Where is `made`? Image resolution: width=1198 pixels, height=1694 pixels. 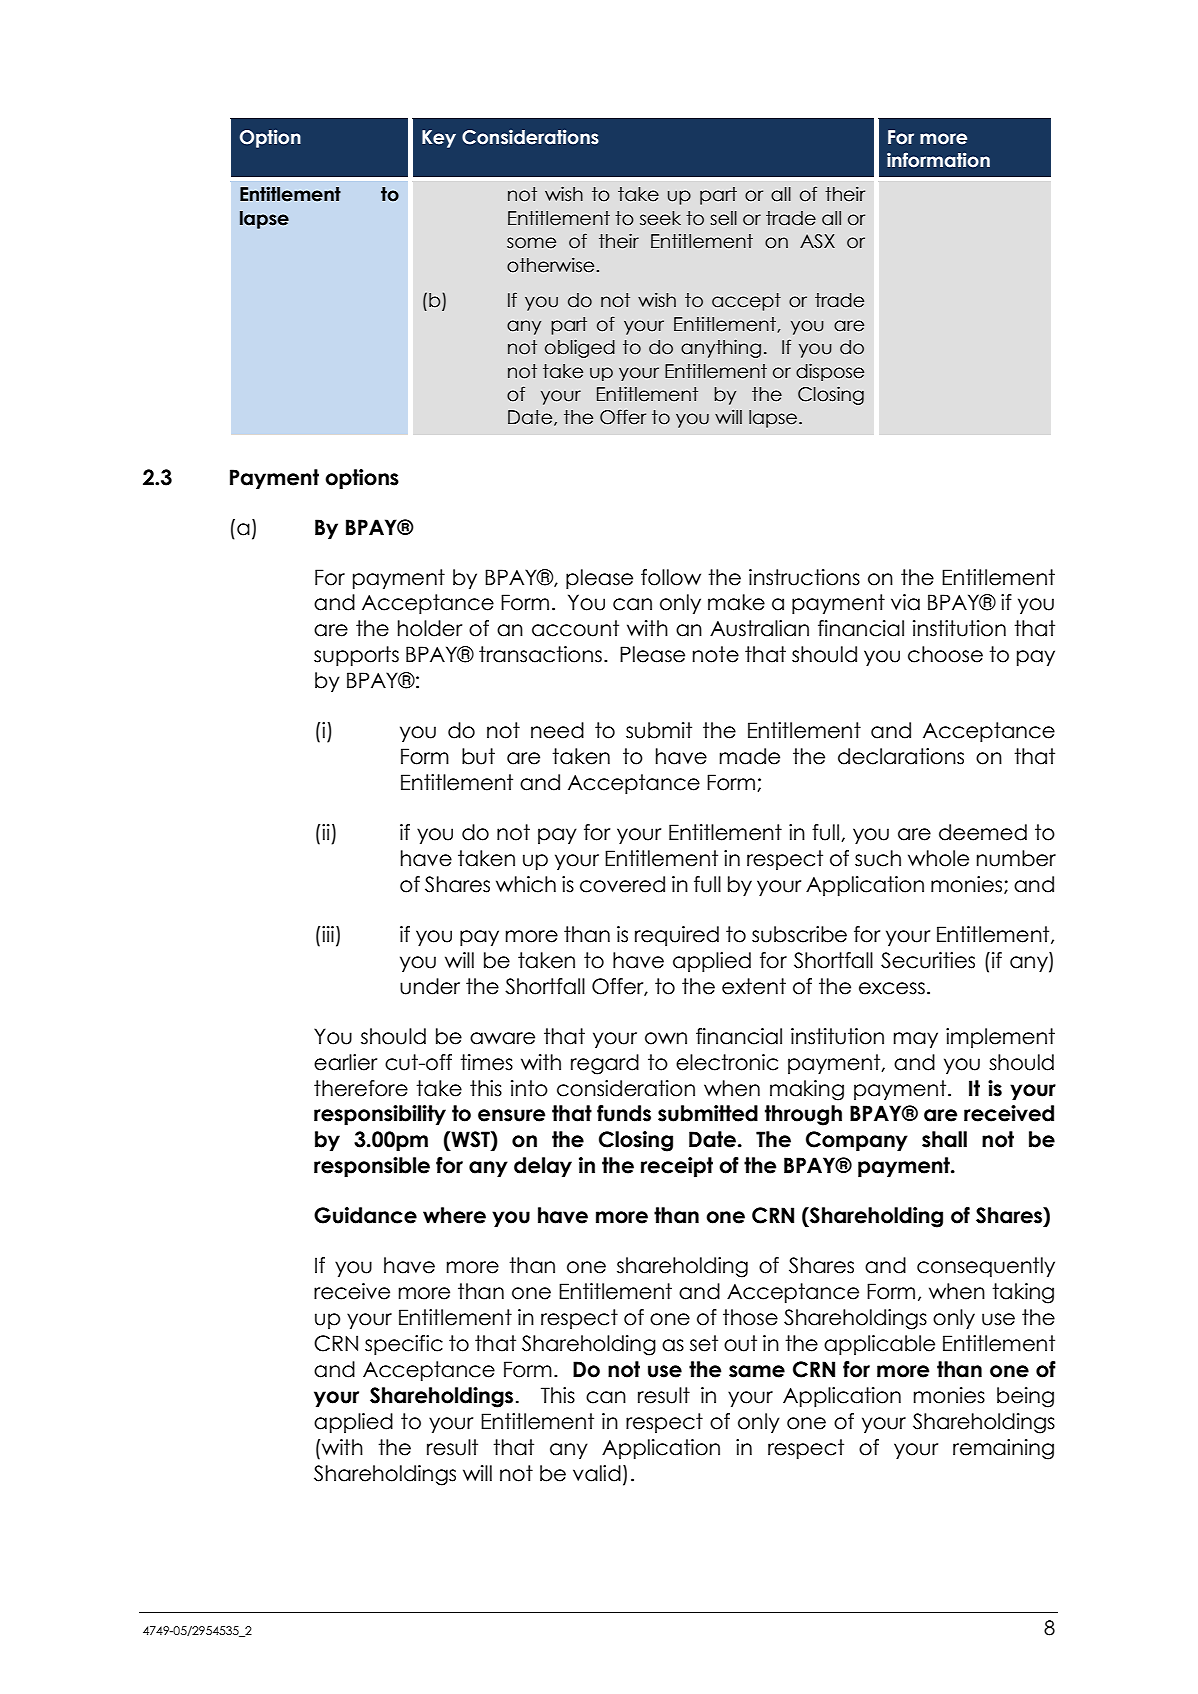
made is located at coordinates (750, 756).
